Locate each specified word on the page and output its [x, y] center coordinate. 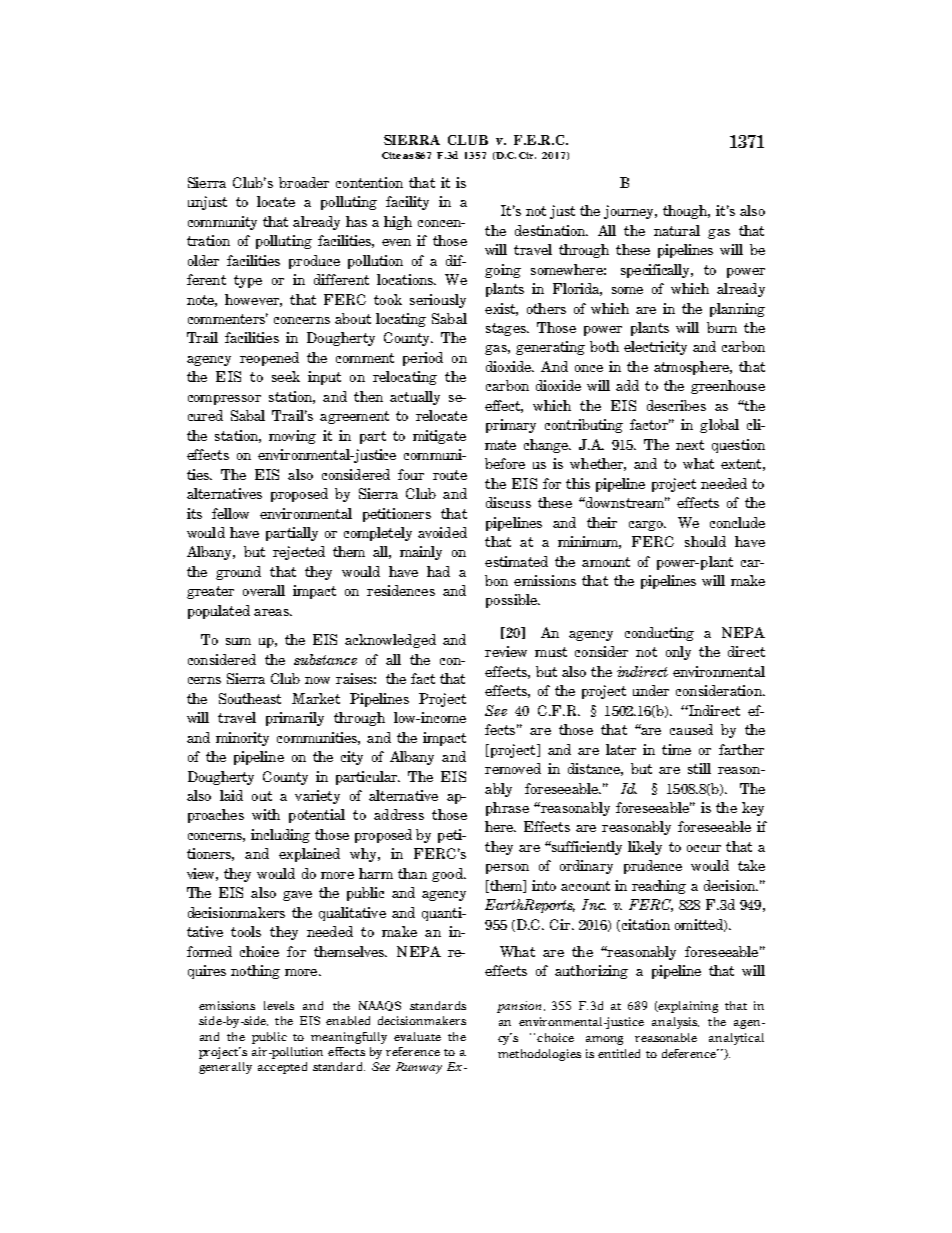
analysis [675, 1023]
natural [677, 230]
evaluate [417, 1036]
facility [407, 203]
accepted [282, 1068]
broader [304, 182]
